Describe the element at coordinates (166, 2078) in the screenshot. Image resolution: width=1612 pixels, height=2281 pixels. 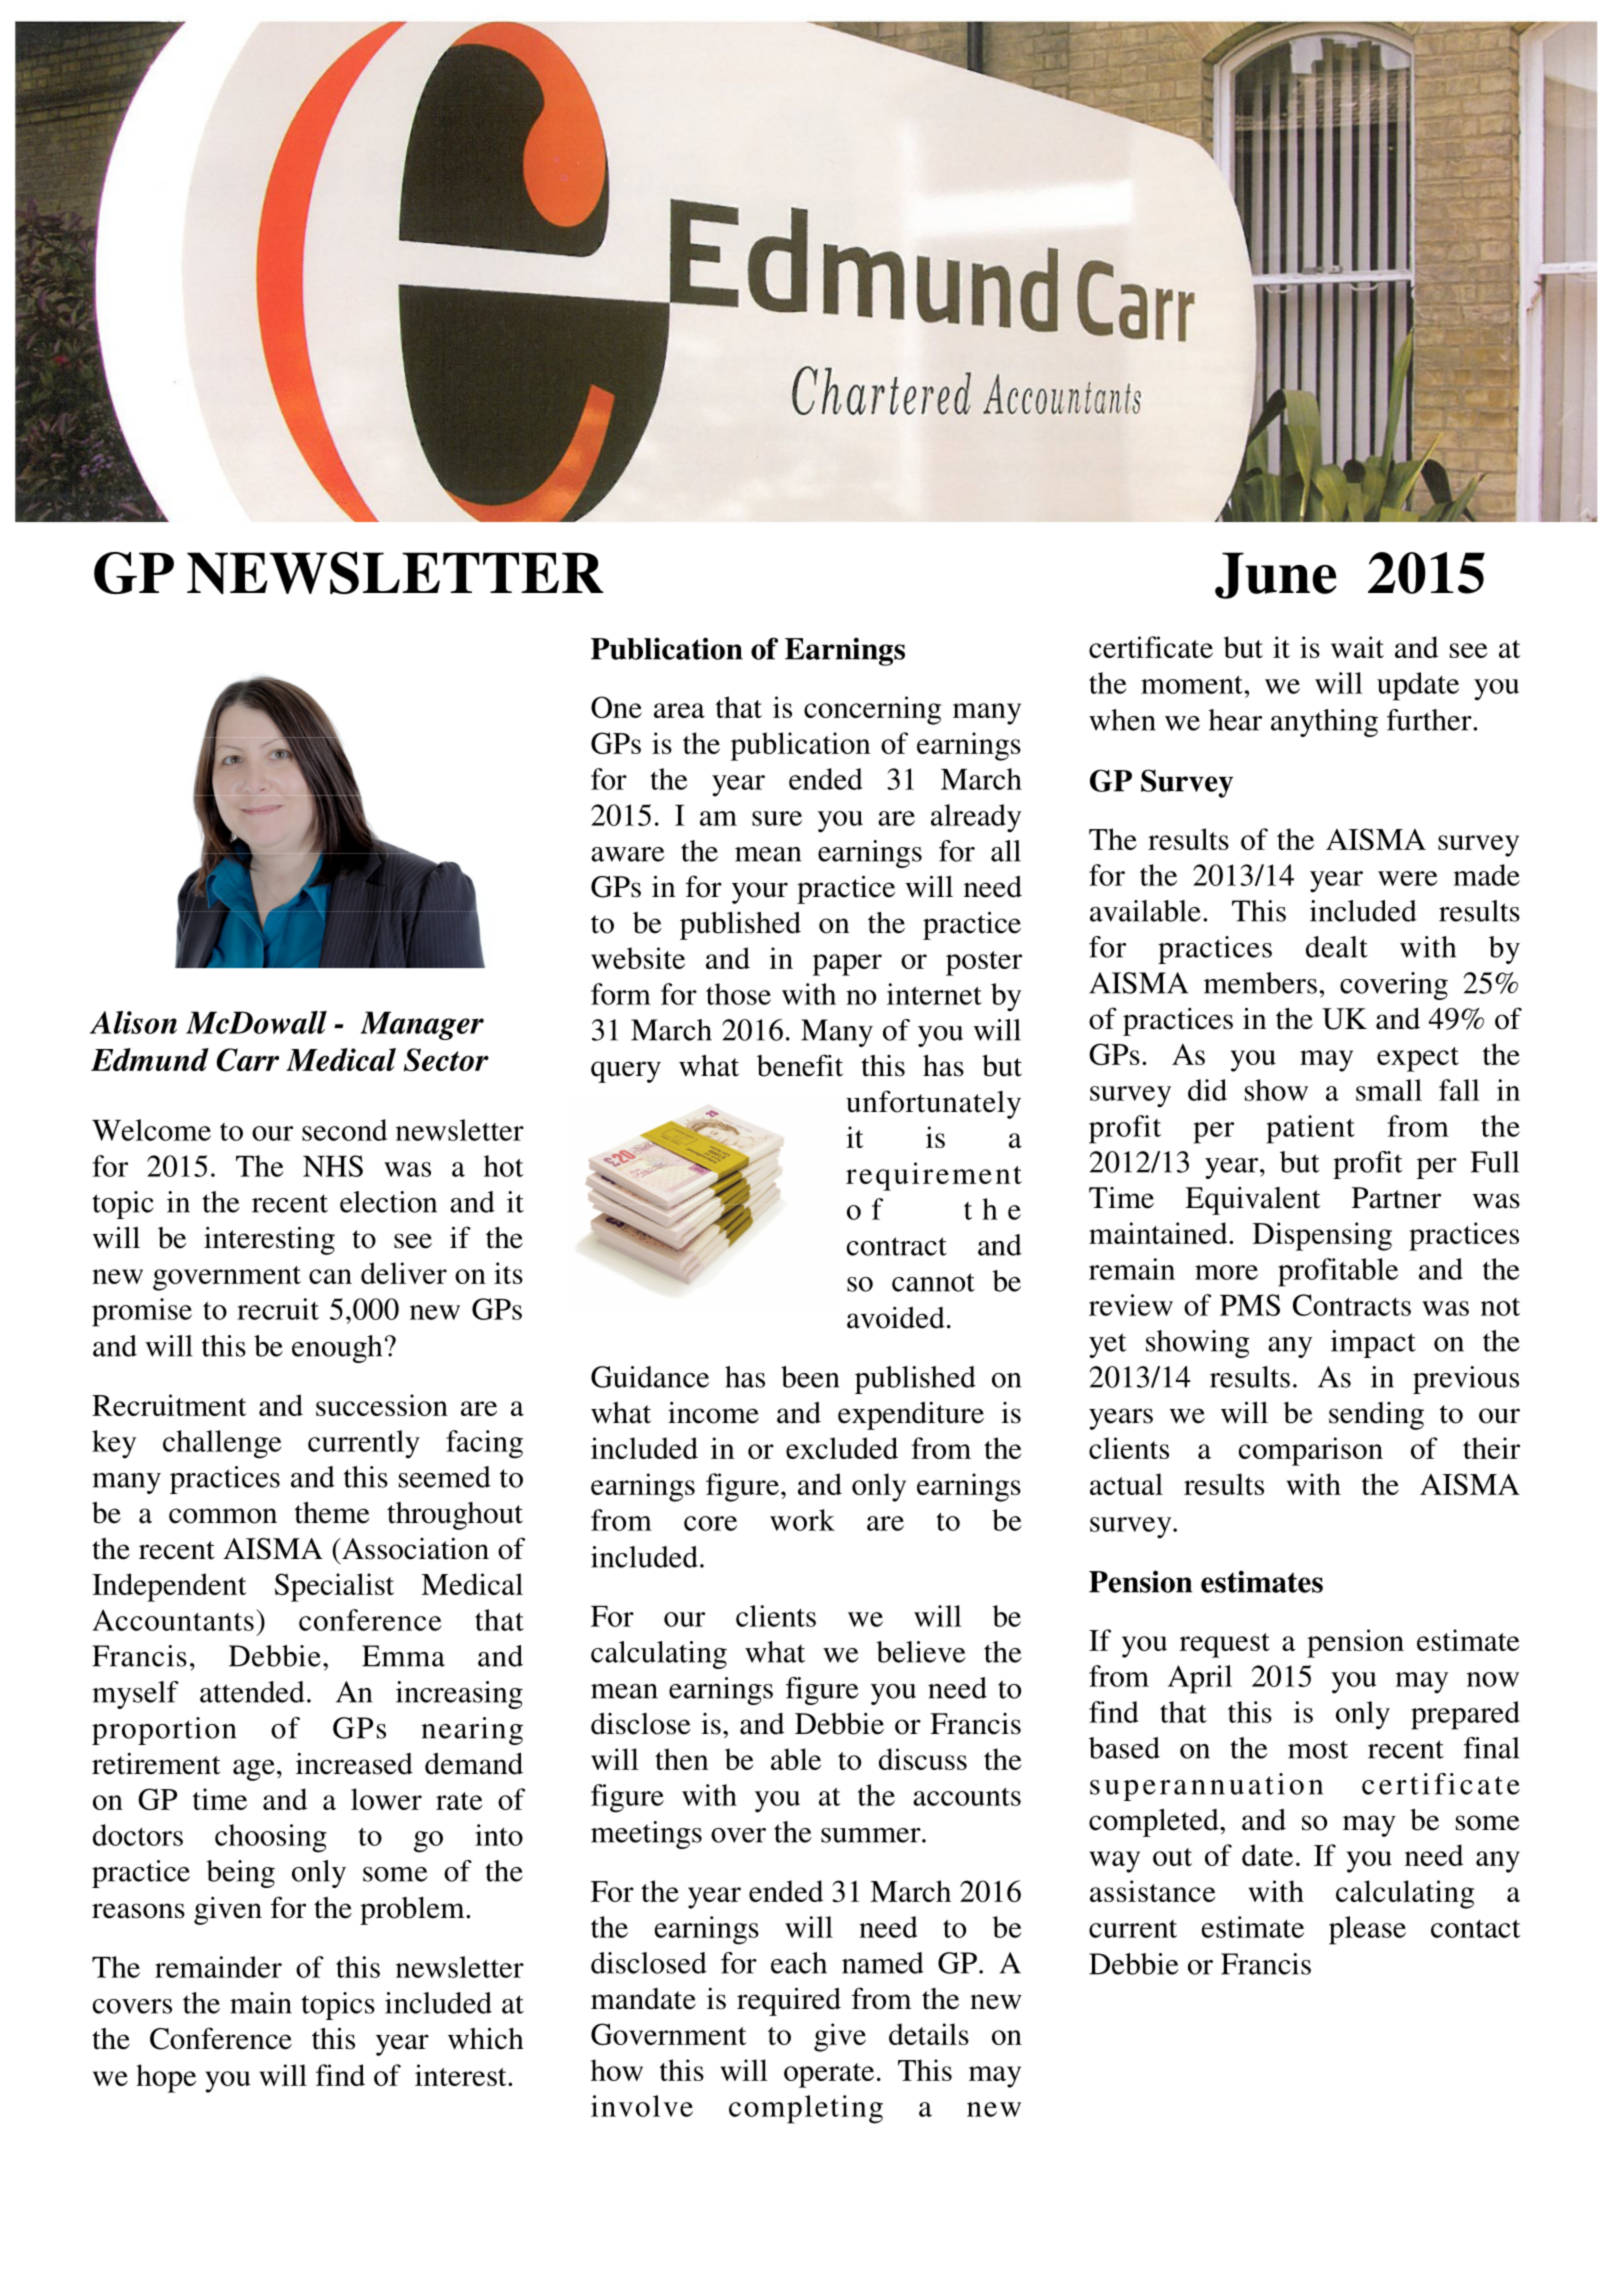
I see `hope` at that location.
